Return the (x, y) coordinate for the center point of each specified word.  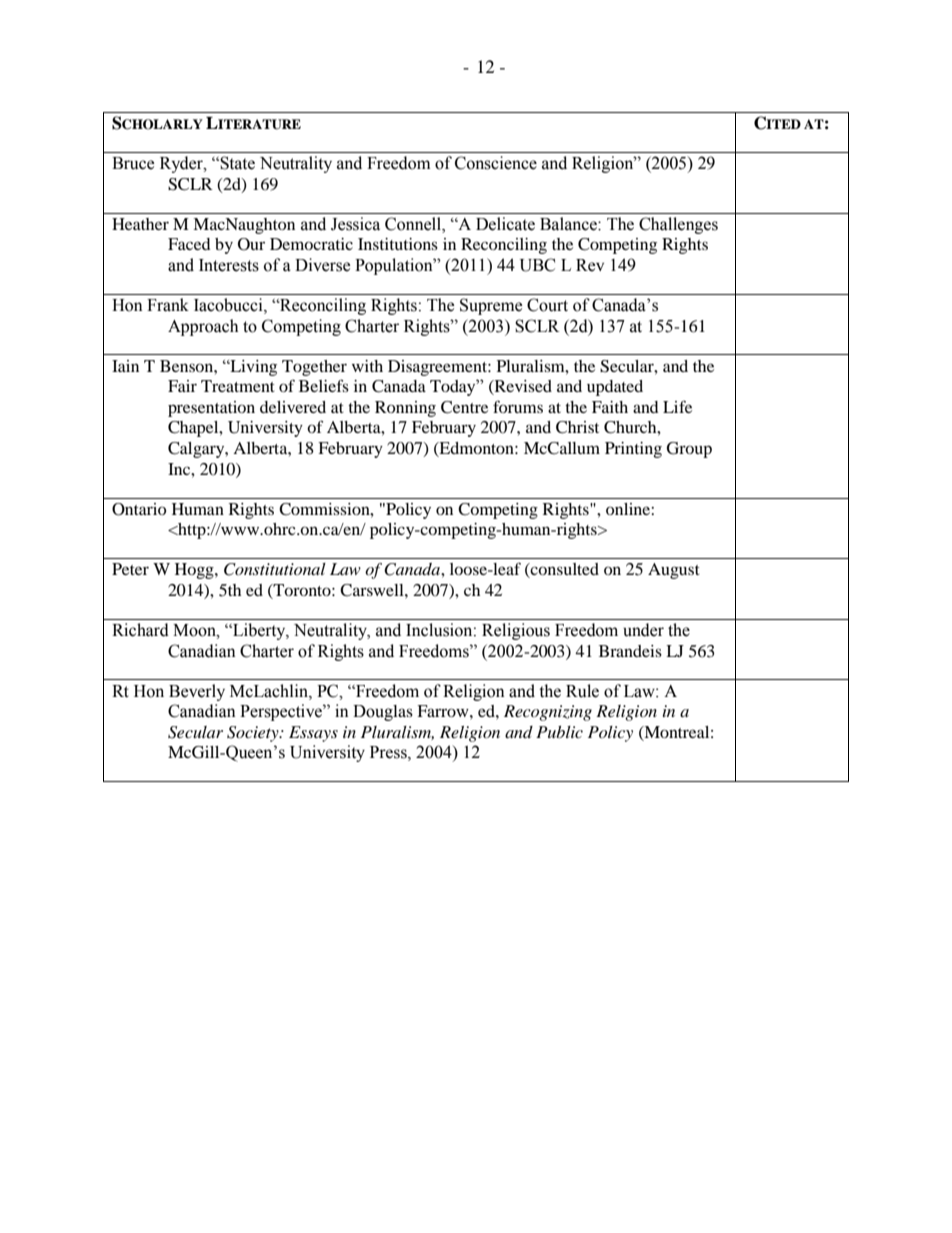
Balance (569, 224)
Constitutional (275, 569)
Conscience (496, 163)
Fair (182, 386)
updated (615, 388)
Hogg (195, 571)
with (367, 366)
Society (254, 734)
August (674, 571)
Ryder (182, 164)
